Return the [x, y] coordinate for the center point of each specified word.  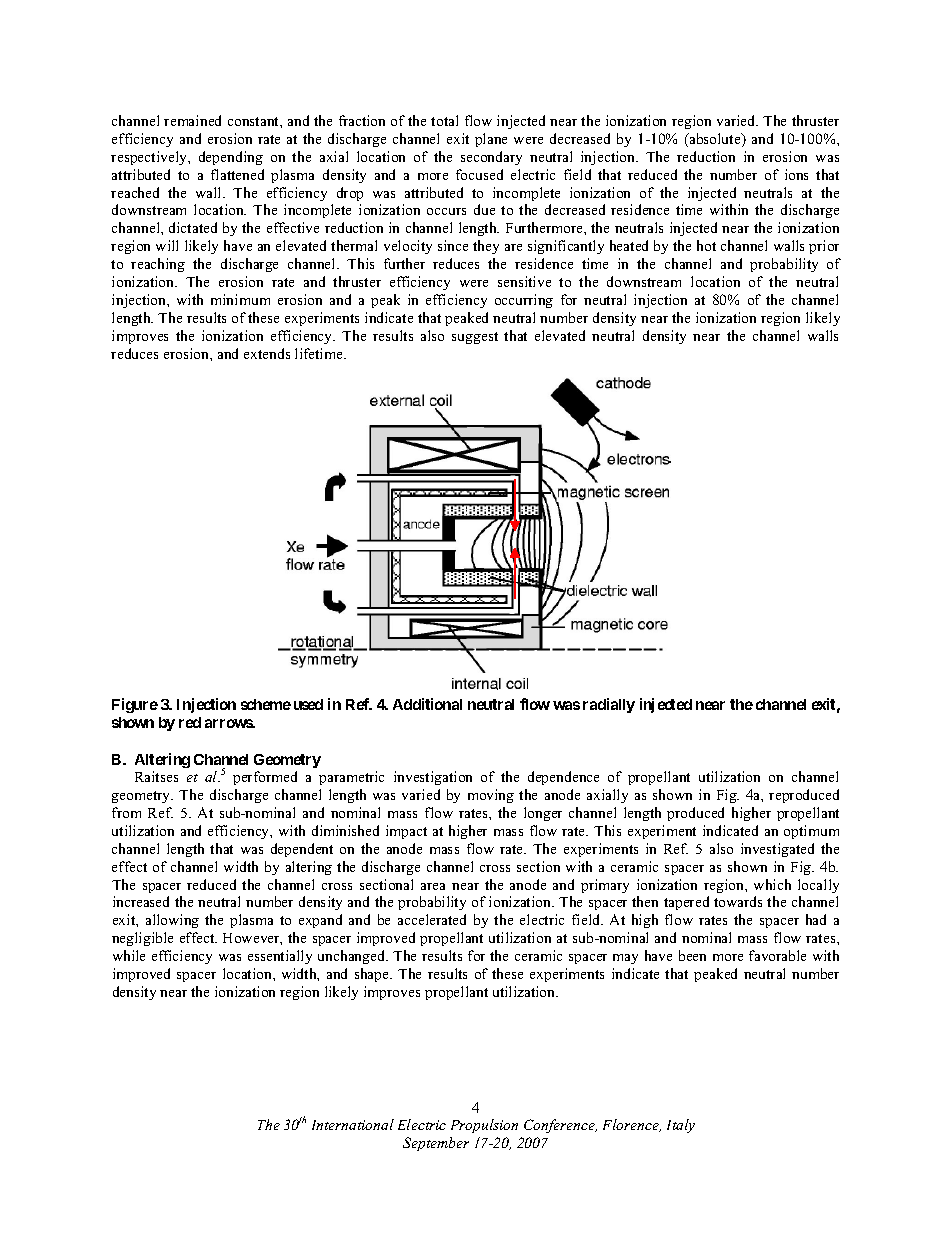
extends [267, 353]
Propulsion [484, 1126]
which [772, 884]
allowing [172, 921]
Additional [427, 704]
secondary [491, 158]
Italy [681, 1126]
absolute [715, 140]
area [433, 886]
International [353, 1124]
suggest [475, 338]
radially [609, 705]
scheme [266, 704]
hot [706, 245]
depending [231, 158]
